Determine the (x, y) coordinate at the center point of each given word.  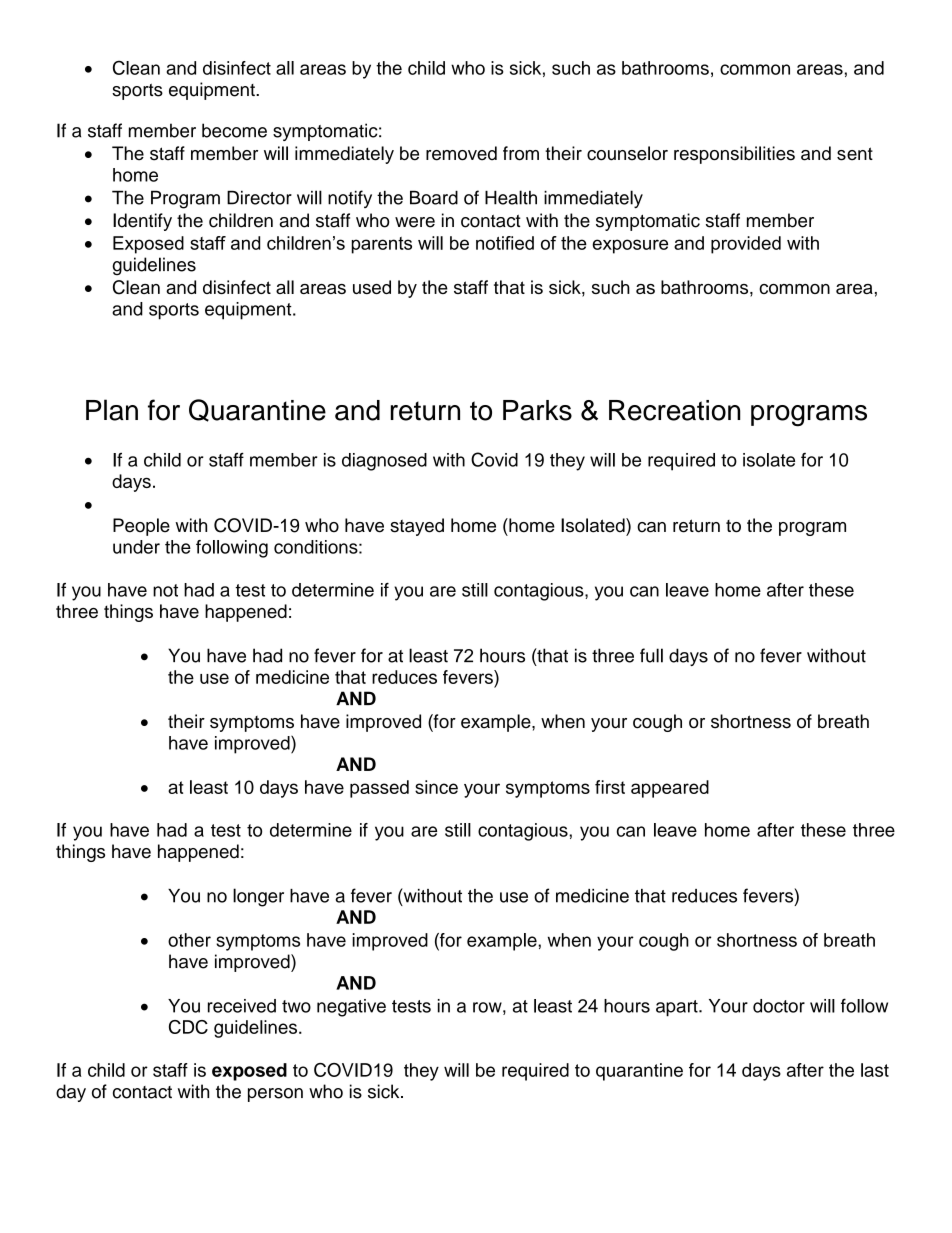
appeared (670, 789)
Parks (537, 410)
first (610, 787)
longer (258, 897)
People (141, 527)
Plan (112, 410)
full (651, 655)
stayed (417, 527)
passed (379, 789)
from (521, 153)
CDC (188, 1027)
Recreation (674, 410)
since (436, 787)
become (234, 130)
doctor (779, 1006)
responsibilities (734, 155)
